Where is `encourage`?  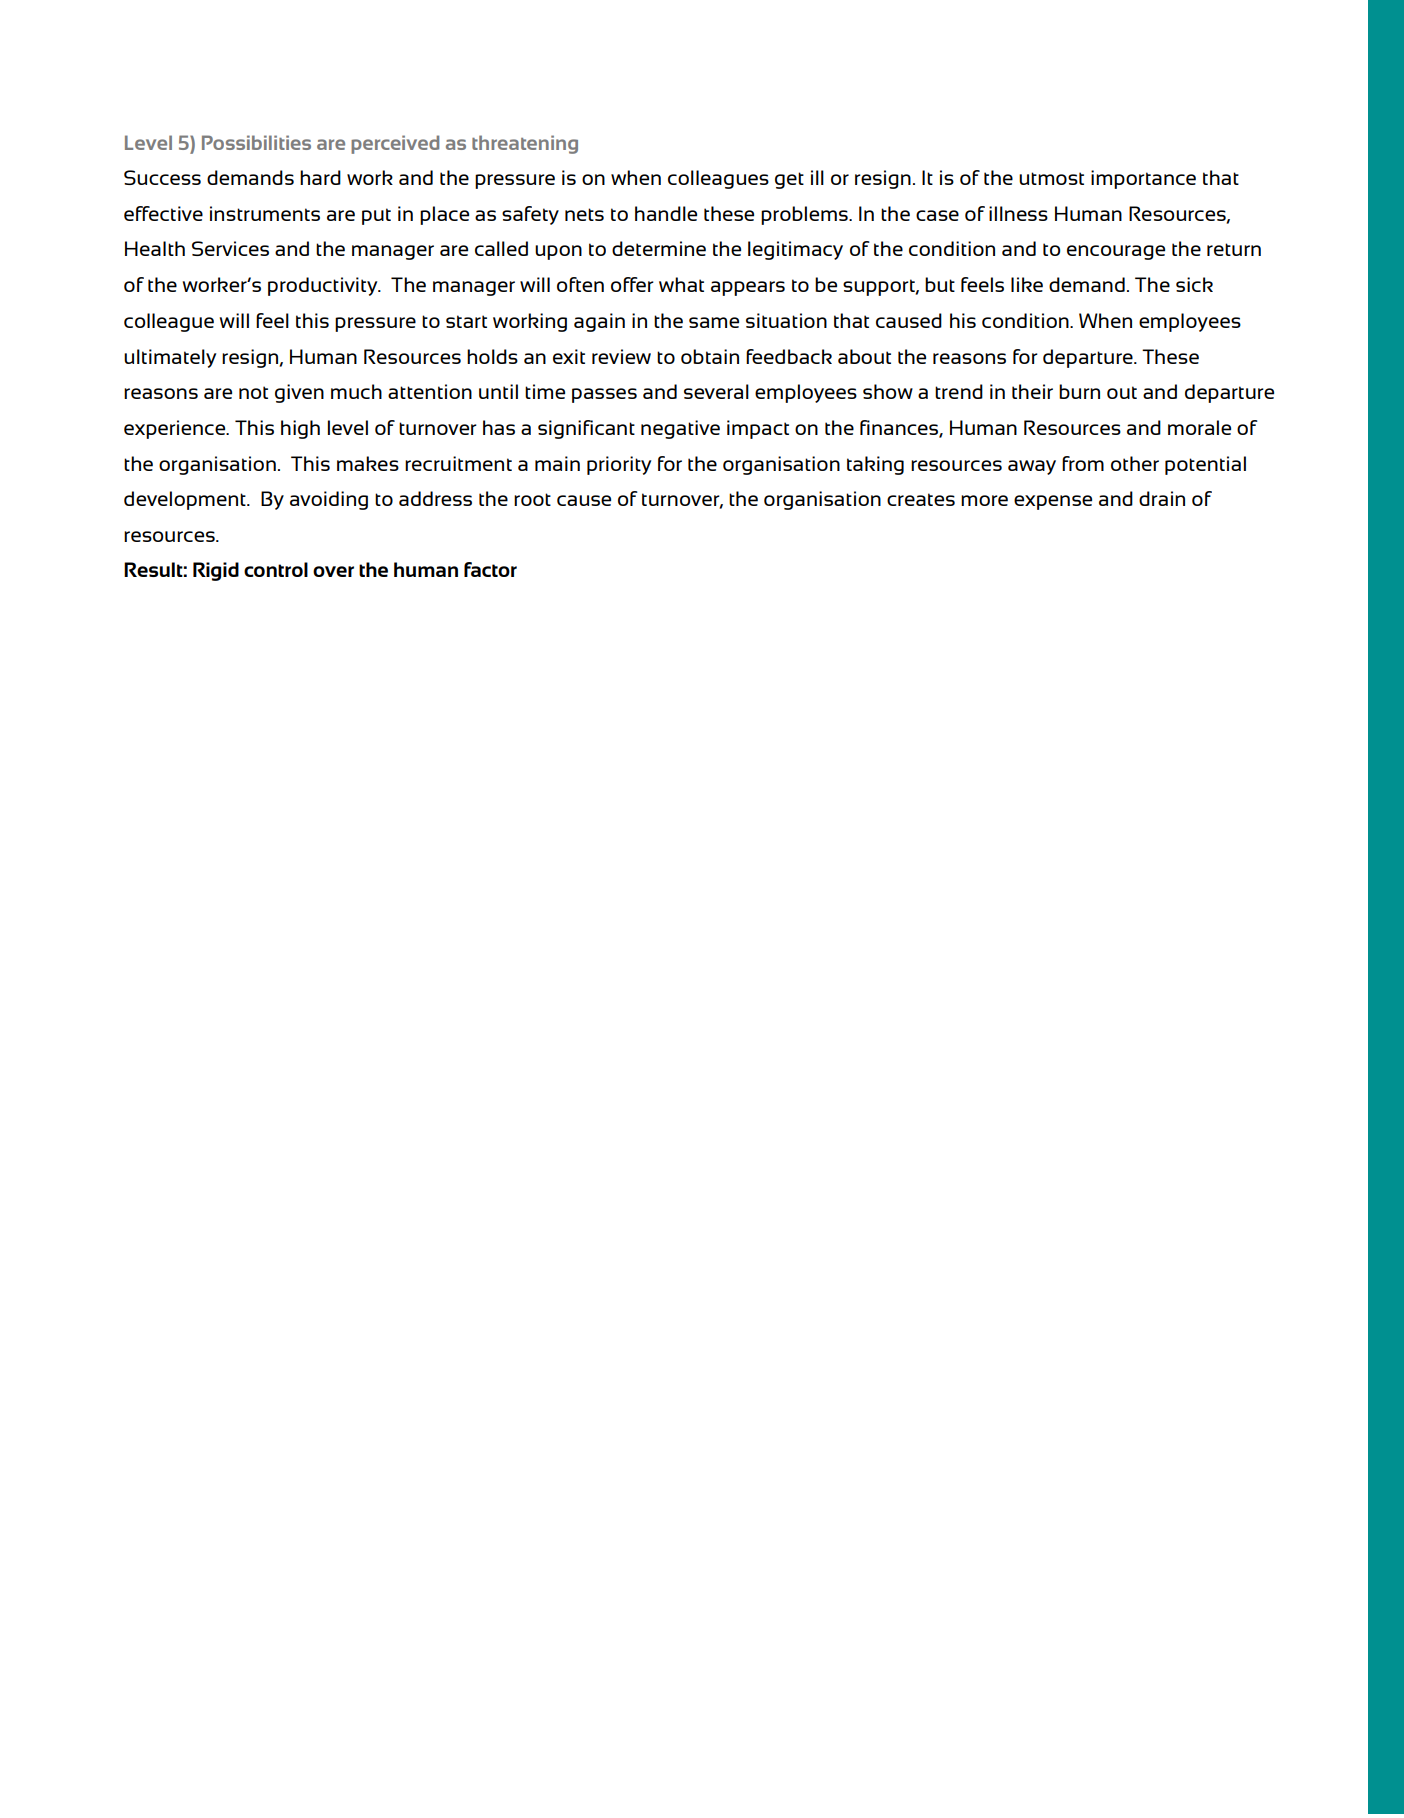 encourage is located at coordinates (1116, 252).
